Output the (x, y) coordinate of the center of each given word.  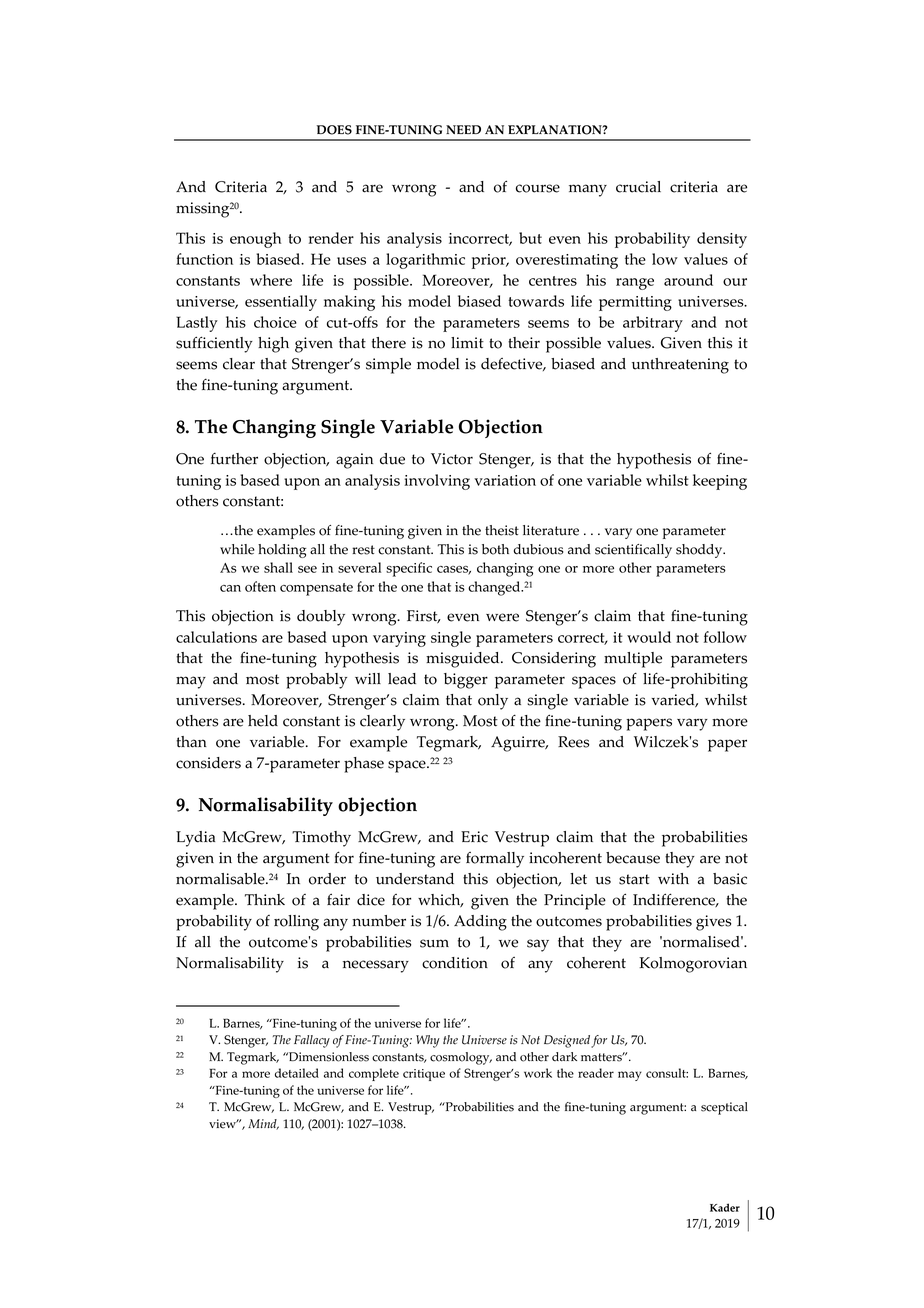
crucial (638, 187)
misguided (464, 660)
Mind (263, 1124)
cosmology (461, 1058)
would (649, 637)
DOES (334, 130)
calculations (216, 637)
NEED (463, 129)
